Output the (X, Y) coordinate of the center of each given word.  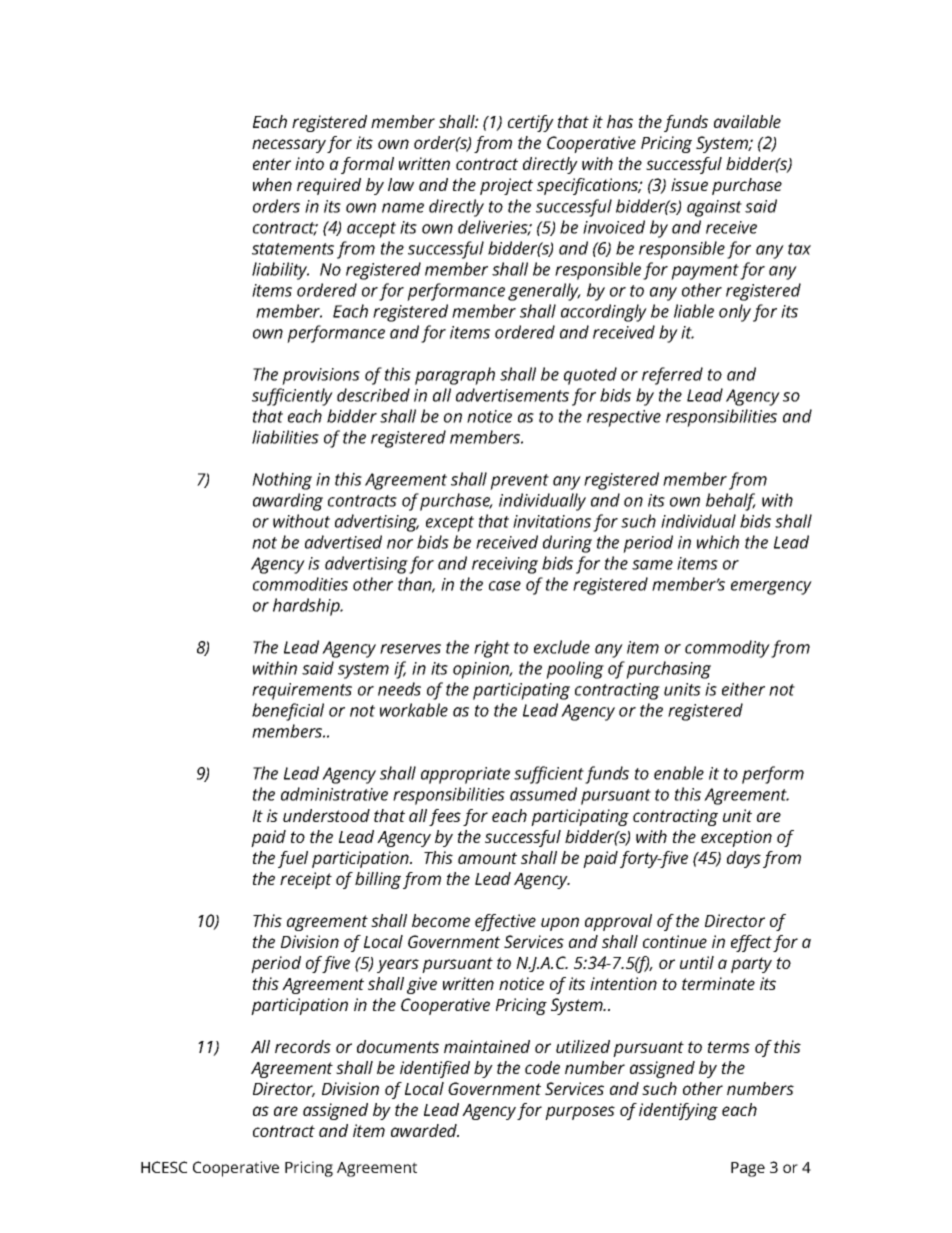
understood (326, 815)
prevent (519, 482)
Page (748, 1169)
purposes (580, 1113)
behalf (731, 502)
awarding (288, 502)
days (744, 859)
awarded (425, 1130)
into (309, 163)
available (747, 121)
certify (531, 123)
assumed (543, 794)
